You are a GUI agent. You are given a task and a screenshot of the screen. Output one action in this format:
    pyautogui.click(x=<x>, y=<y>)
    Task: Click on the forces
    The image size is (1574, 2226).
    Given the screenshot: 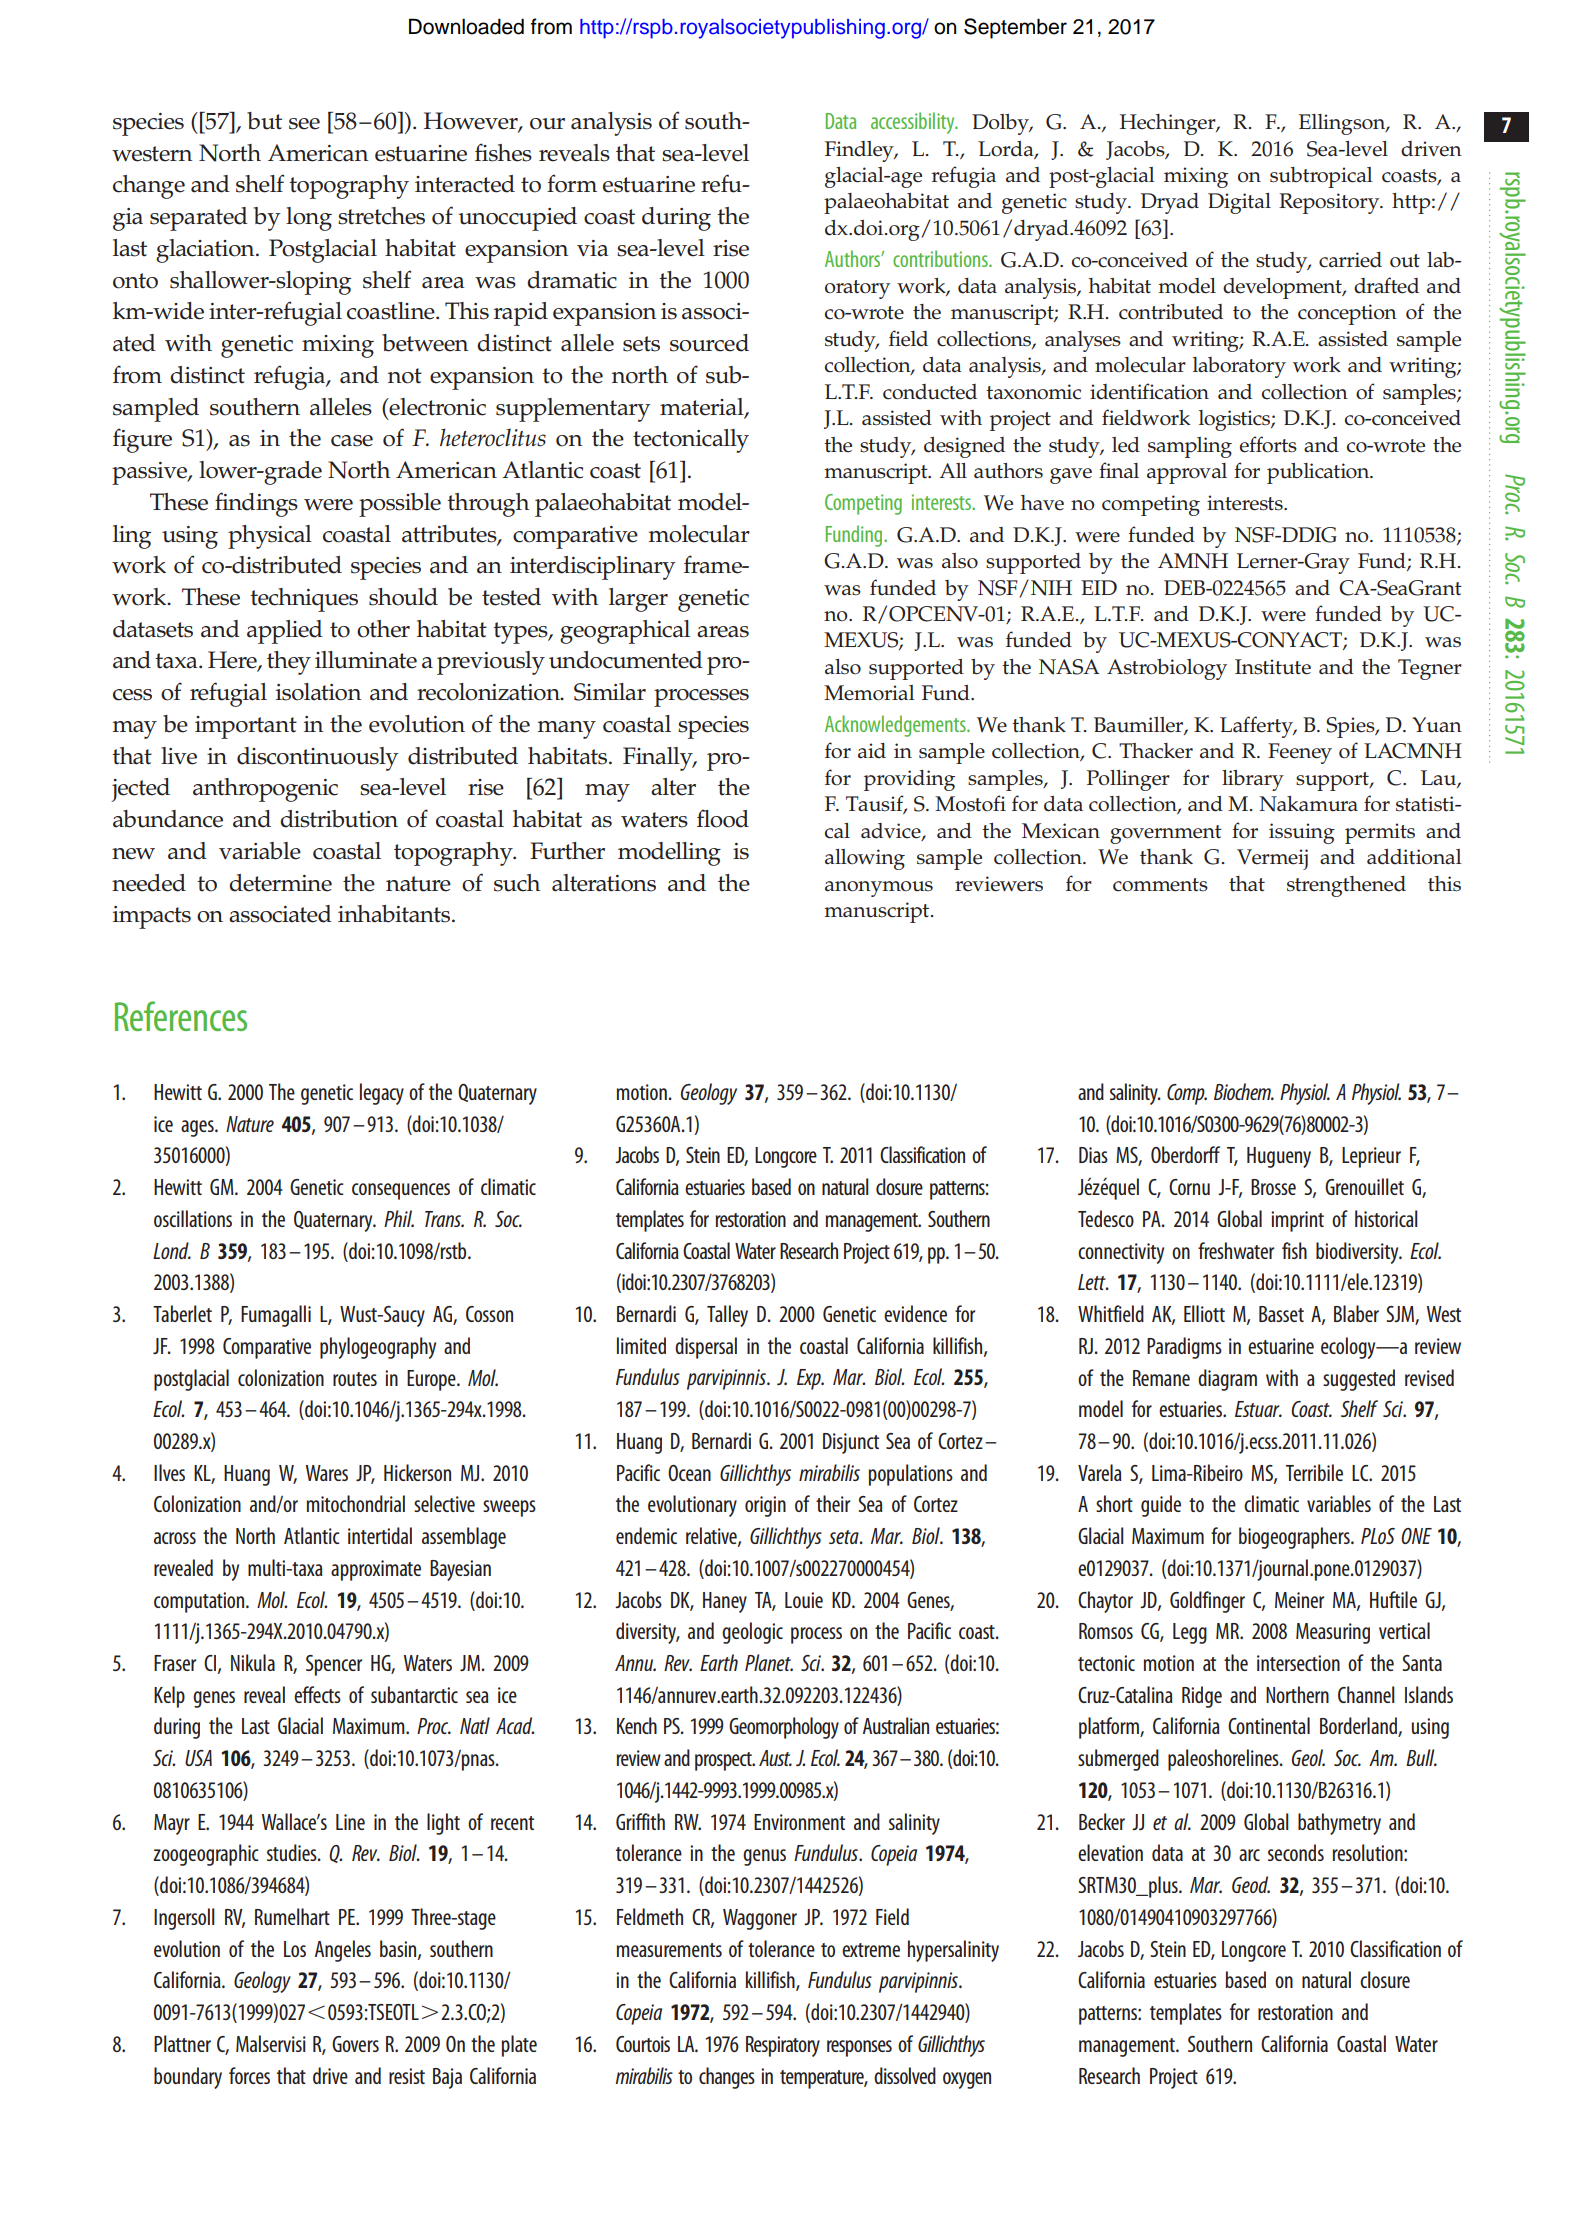 What is the action you would take?
    pyautogui.click(x=249, y=2075)
